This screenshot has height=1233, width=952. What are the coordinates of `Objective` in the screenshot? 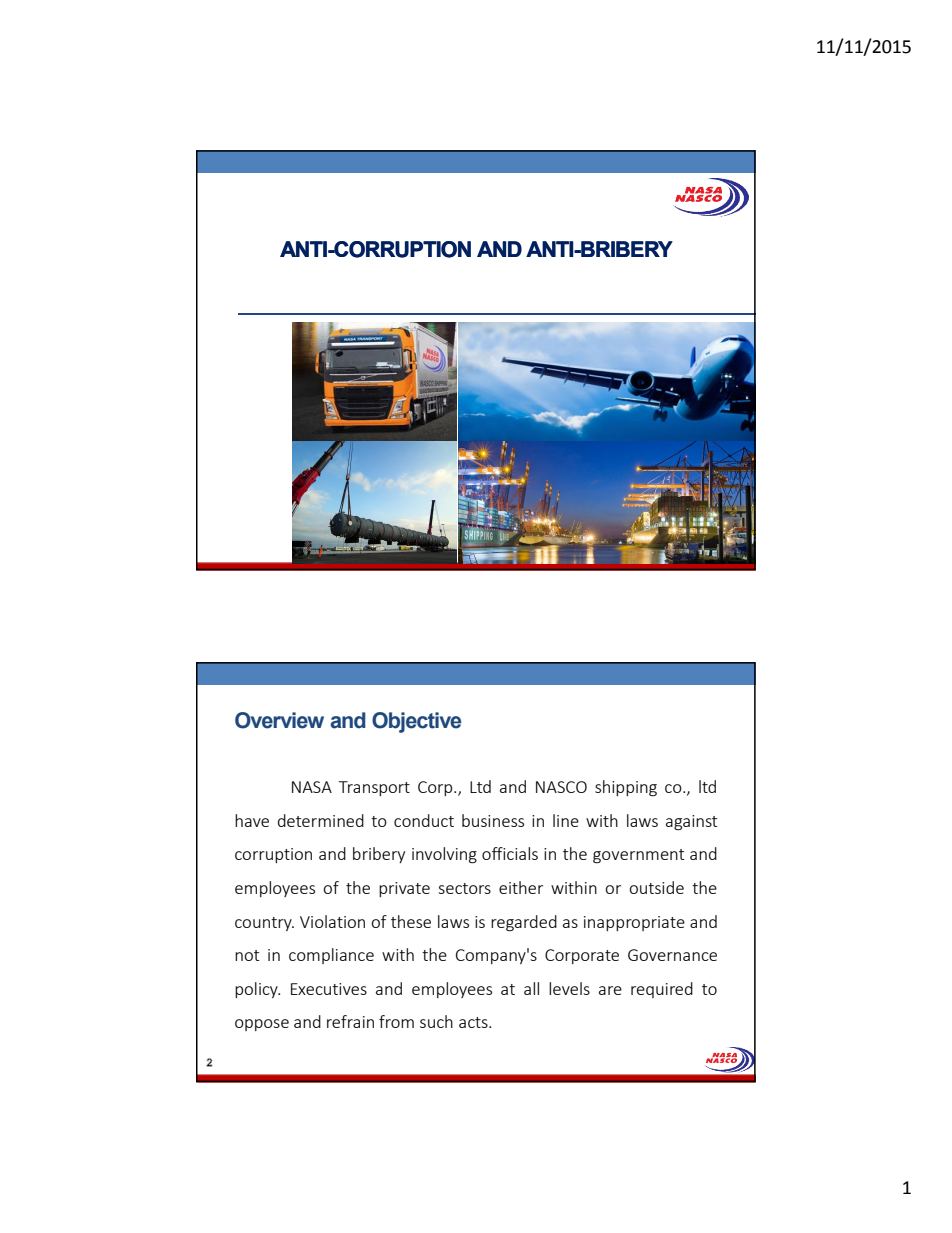 It's located at (416, 722).
